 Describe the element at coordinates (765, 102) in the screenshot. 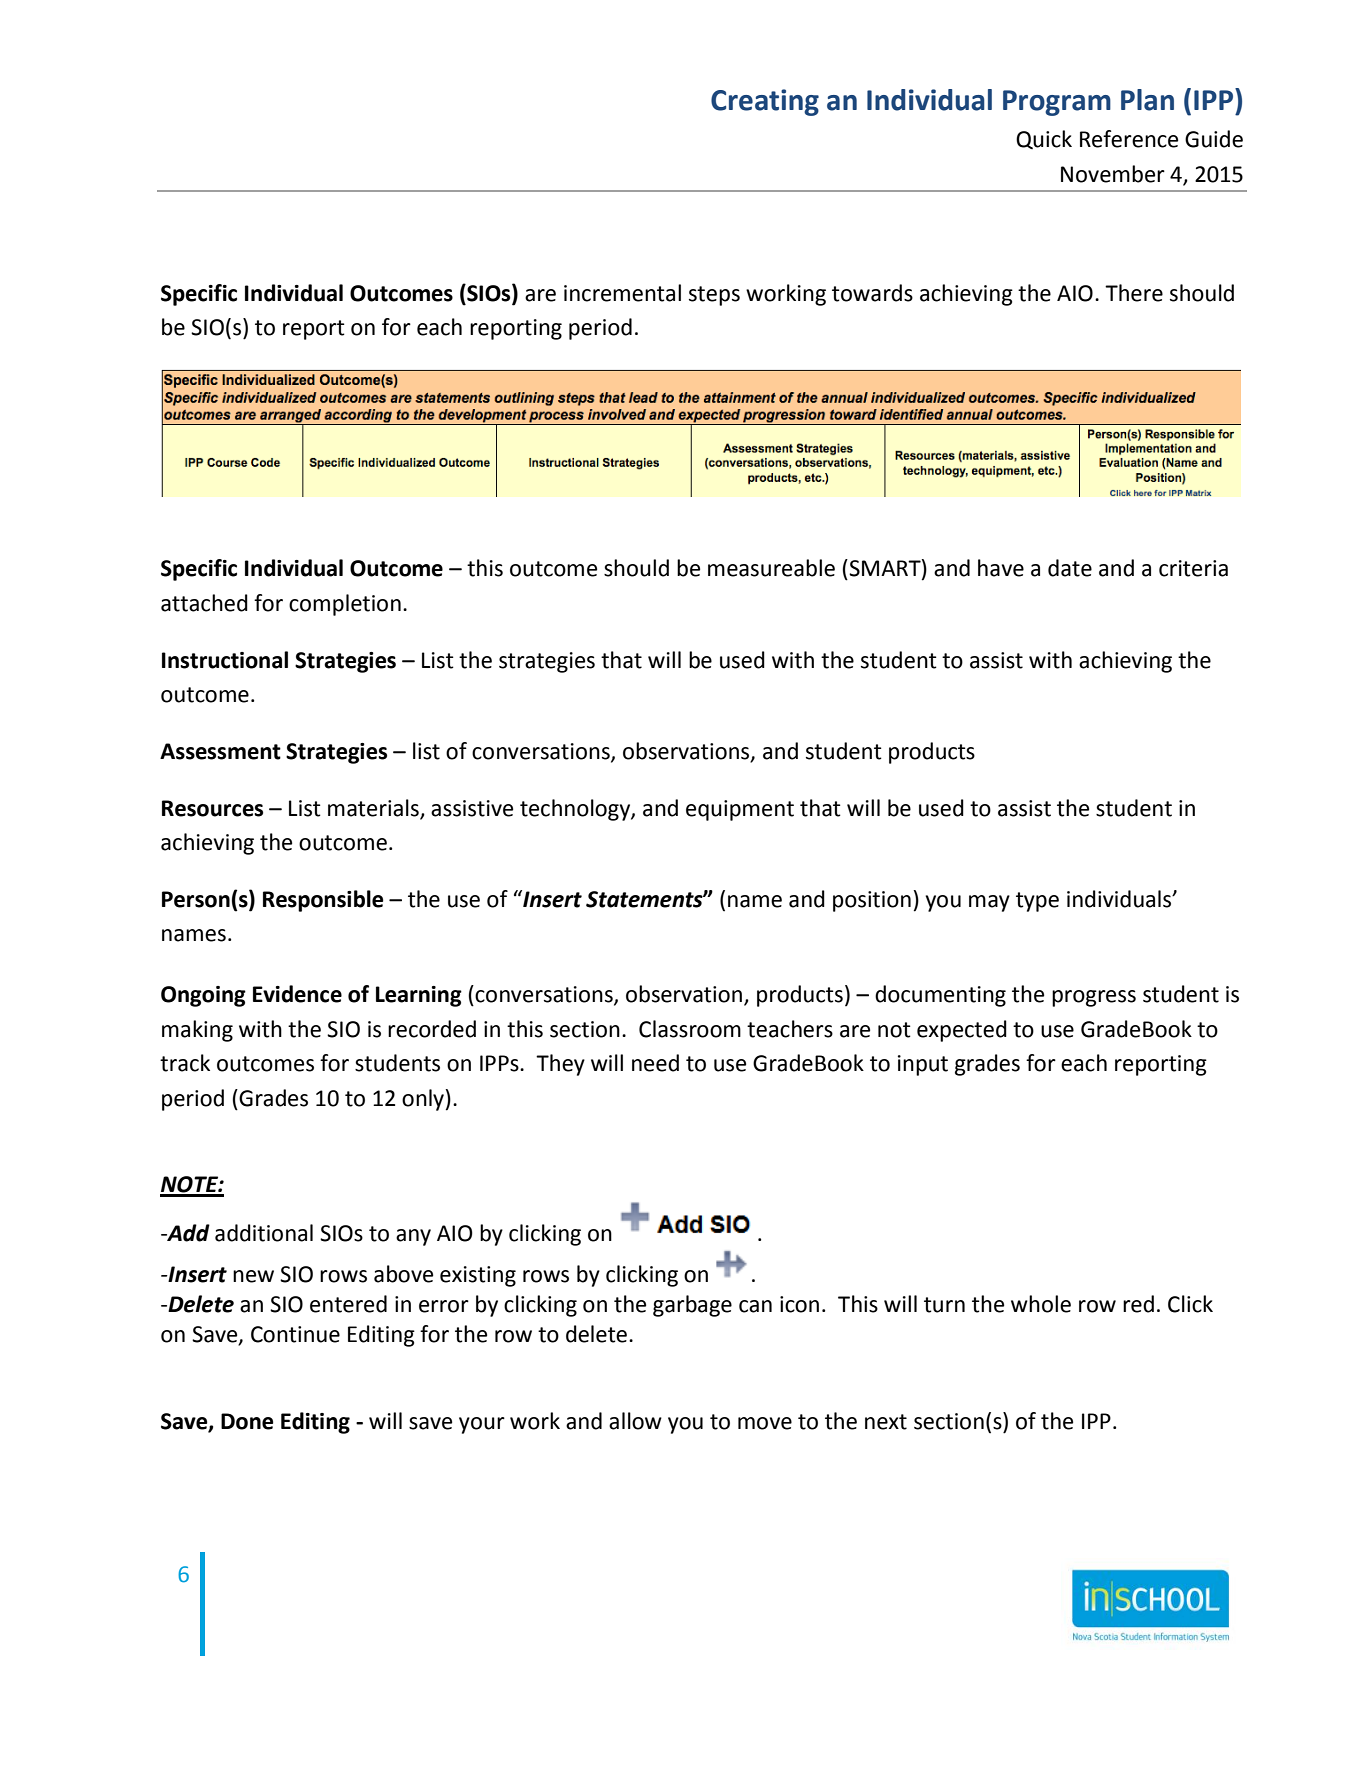

I see `Creating` at that location.
